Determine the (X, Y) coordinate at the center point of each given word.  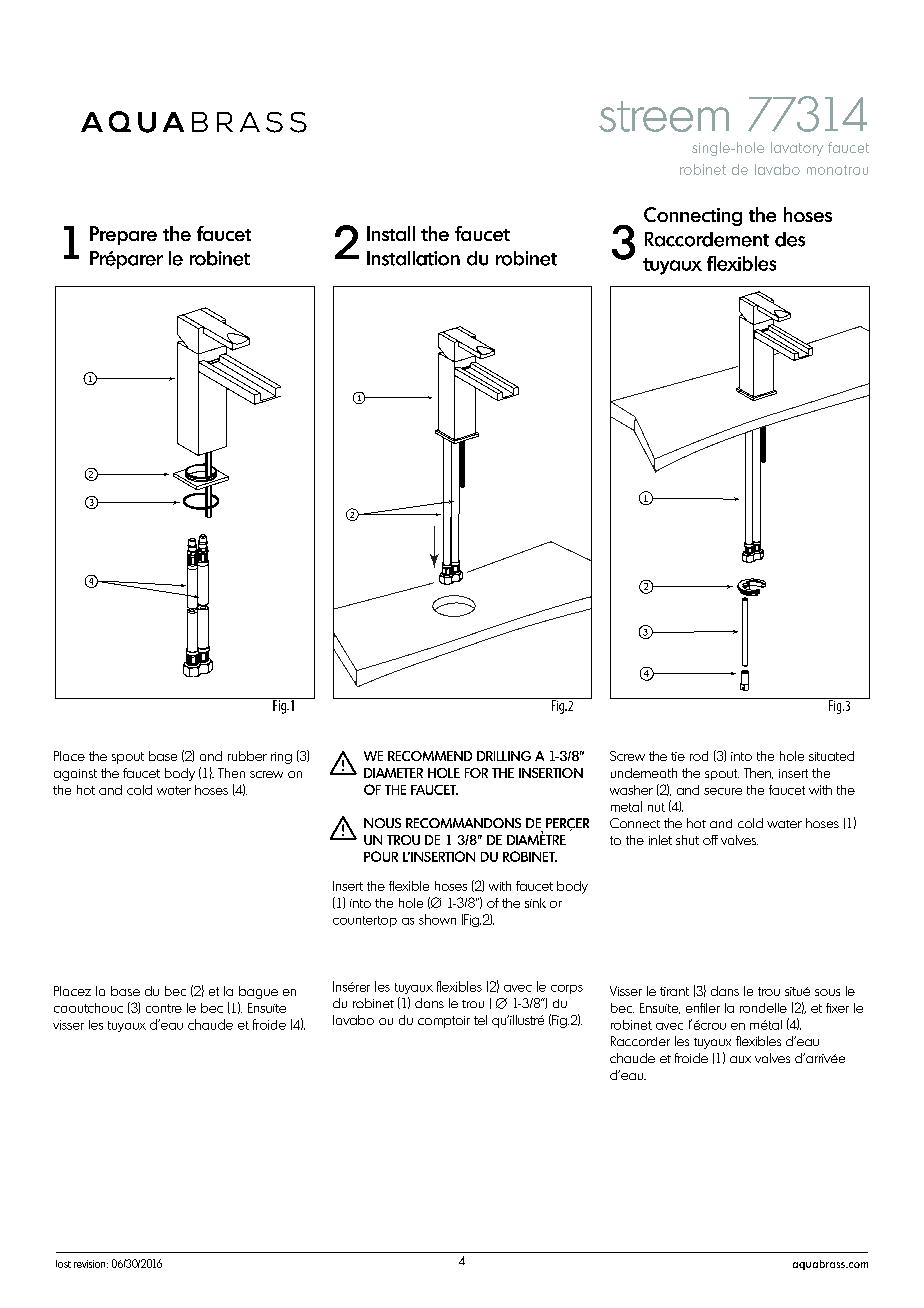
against (75, 775)
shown (437, 919)
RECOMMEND (430, 756)
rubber (247, 756)
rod (699, 756)
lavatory (797, 149)
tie (678, 756)
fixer (837, 1008)
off (710, 840)
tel (480, 1020)
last (63, 1264)
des (790, 239)
